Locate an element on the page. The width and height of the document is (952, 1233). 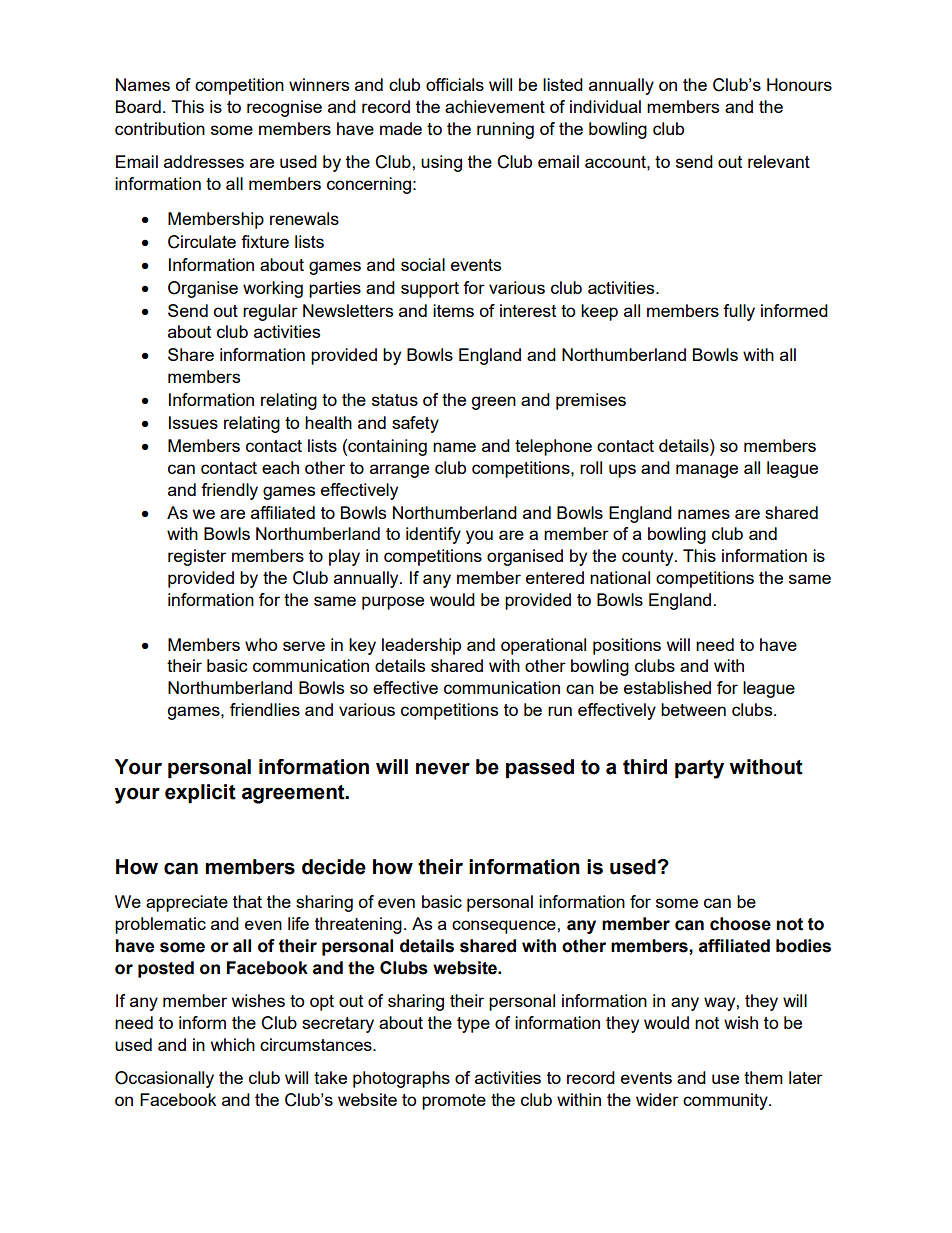
promote is located at coordinates (454, 1102).
